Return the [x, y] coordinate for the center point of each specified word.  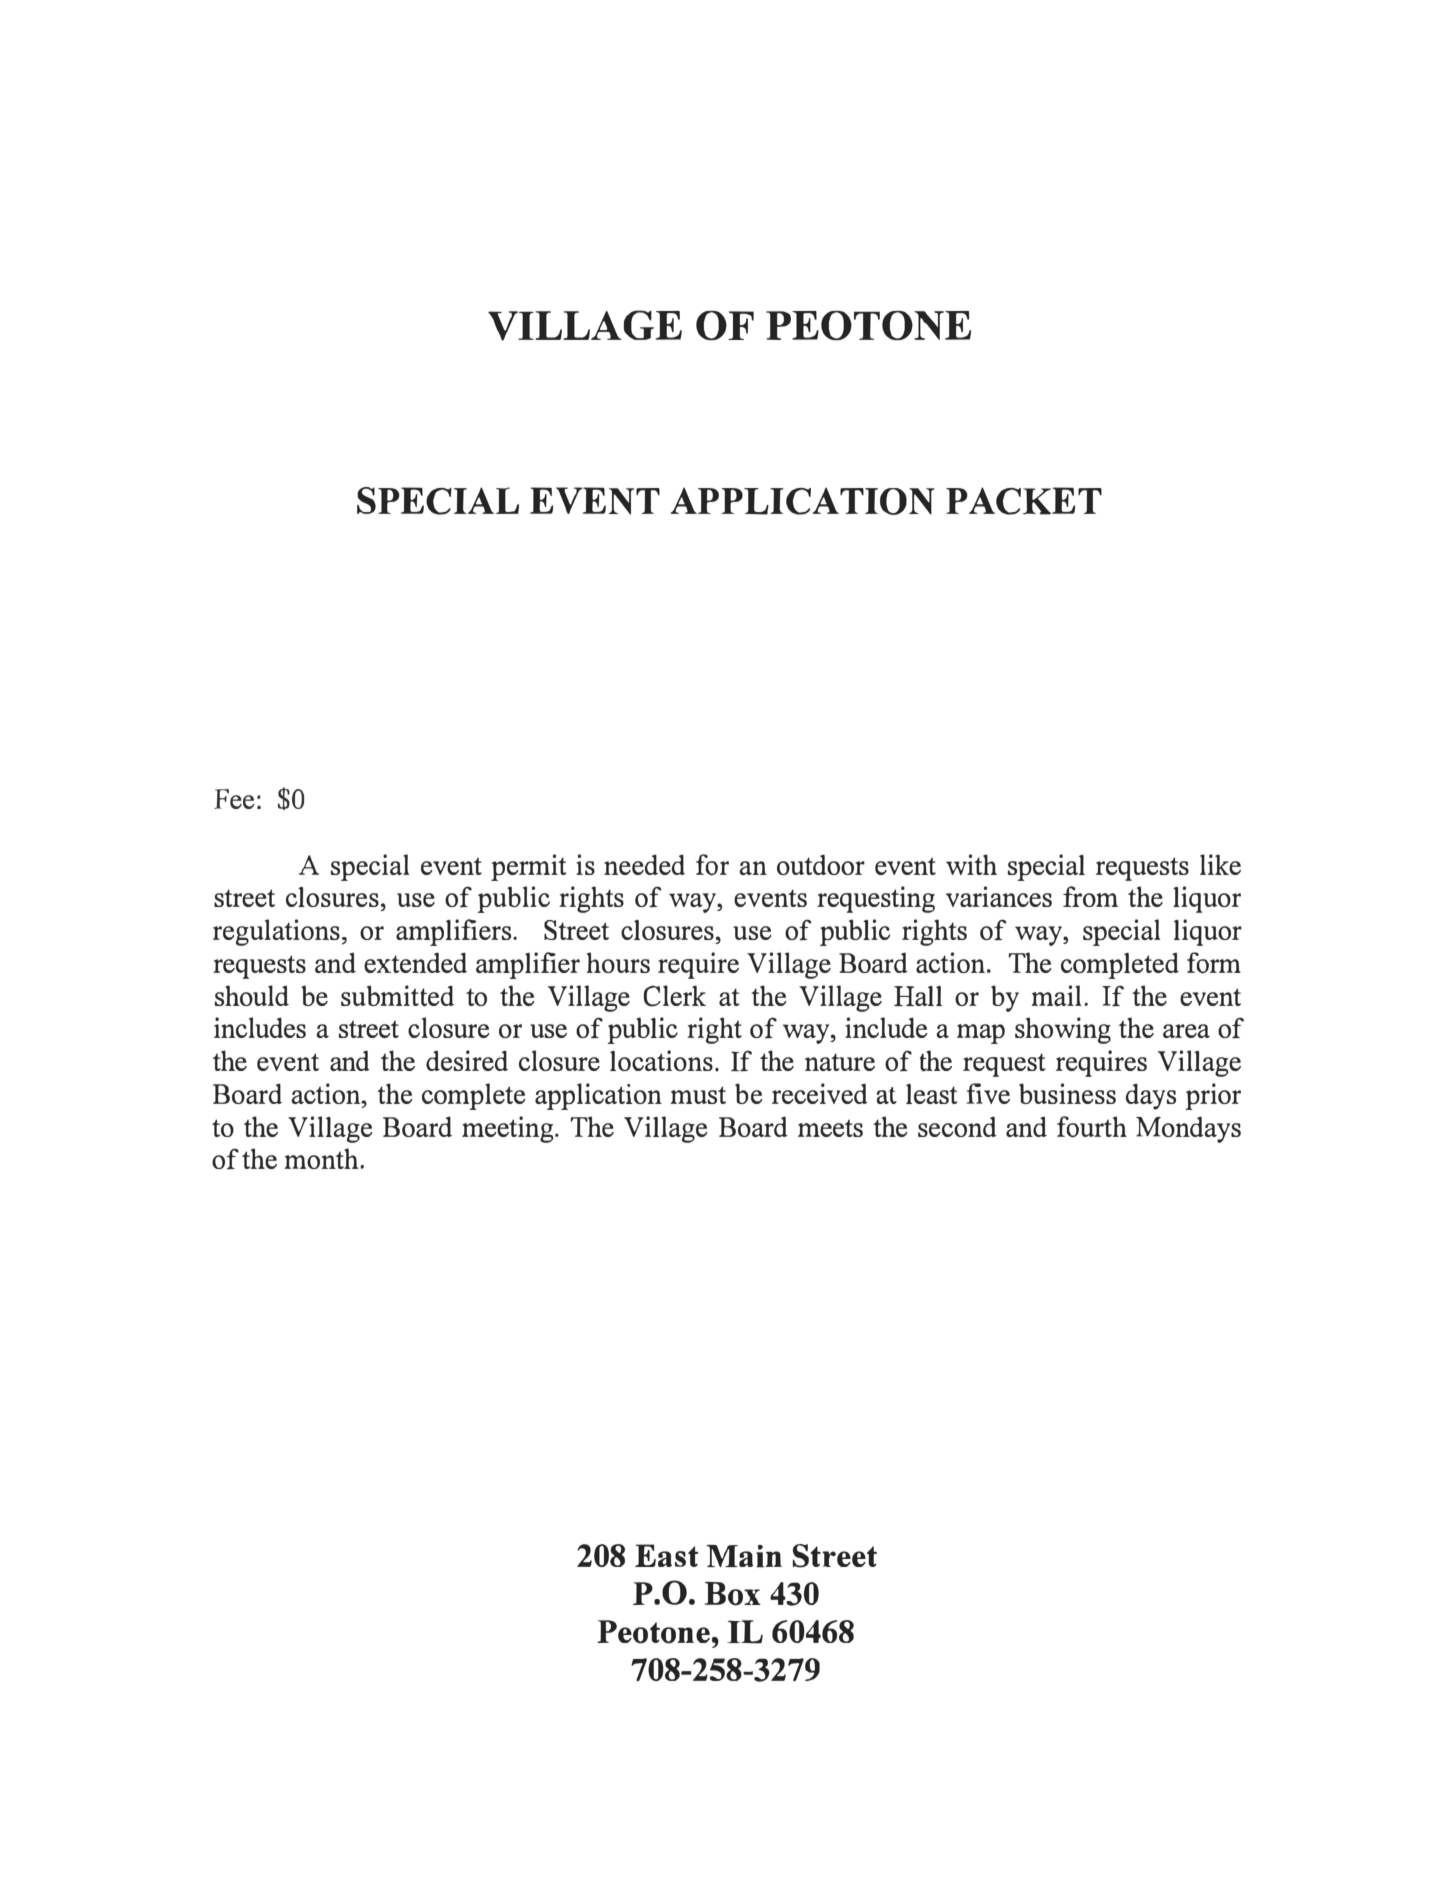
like [1220, 864]
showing [1063, 1030]
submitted [397, 996]
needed [644, 865]
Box [732, 1594]
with [971, 864]
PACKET [1024, 501]
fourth [1092, 1127]
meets [830, 1128]
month [323, 1158]
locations [661, 1060]
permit [529, 867]
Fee [234, 799]
